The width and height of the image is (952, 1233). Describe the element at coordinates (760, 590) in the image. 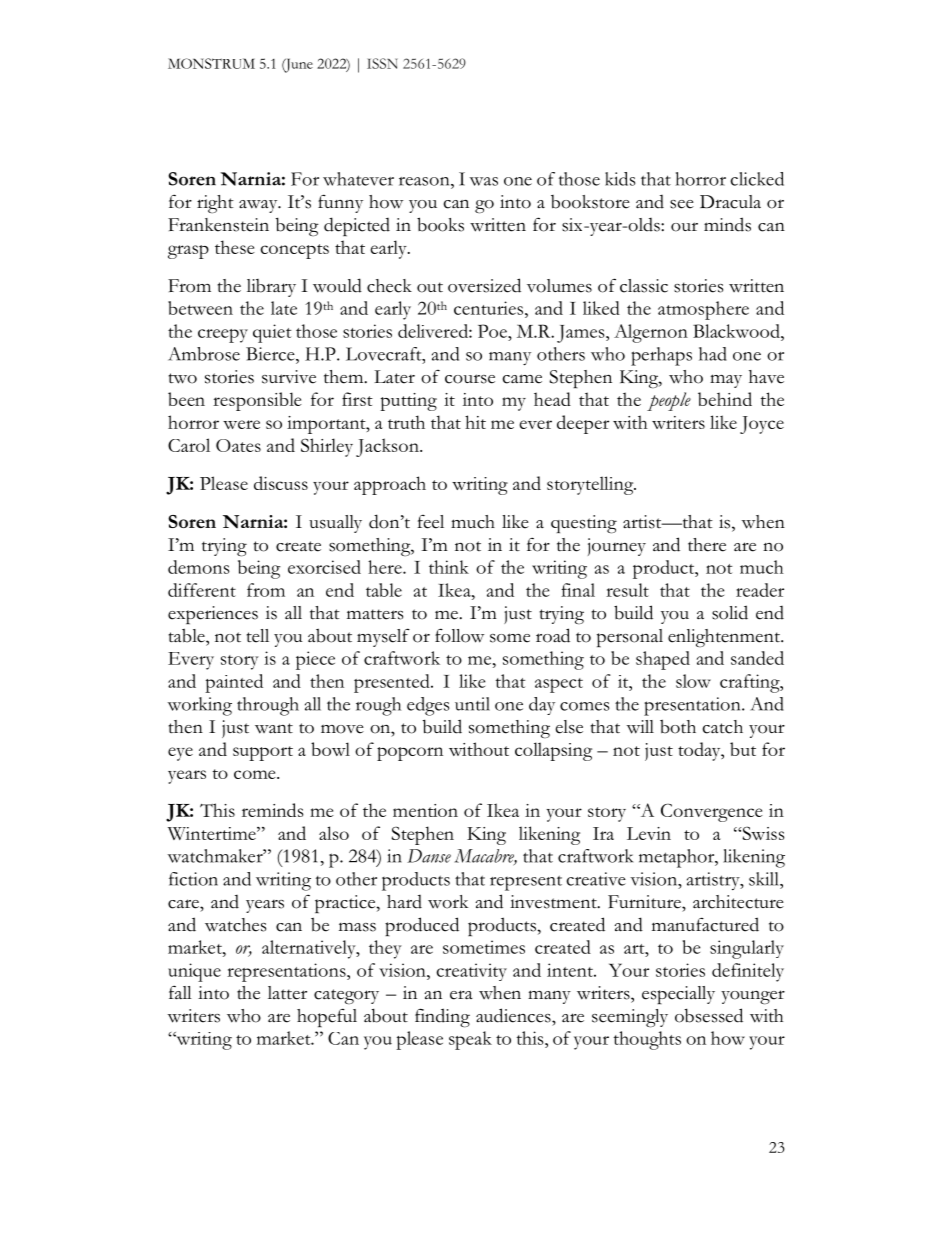

I see `reader` at that location.
